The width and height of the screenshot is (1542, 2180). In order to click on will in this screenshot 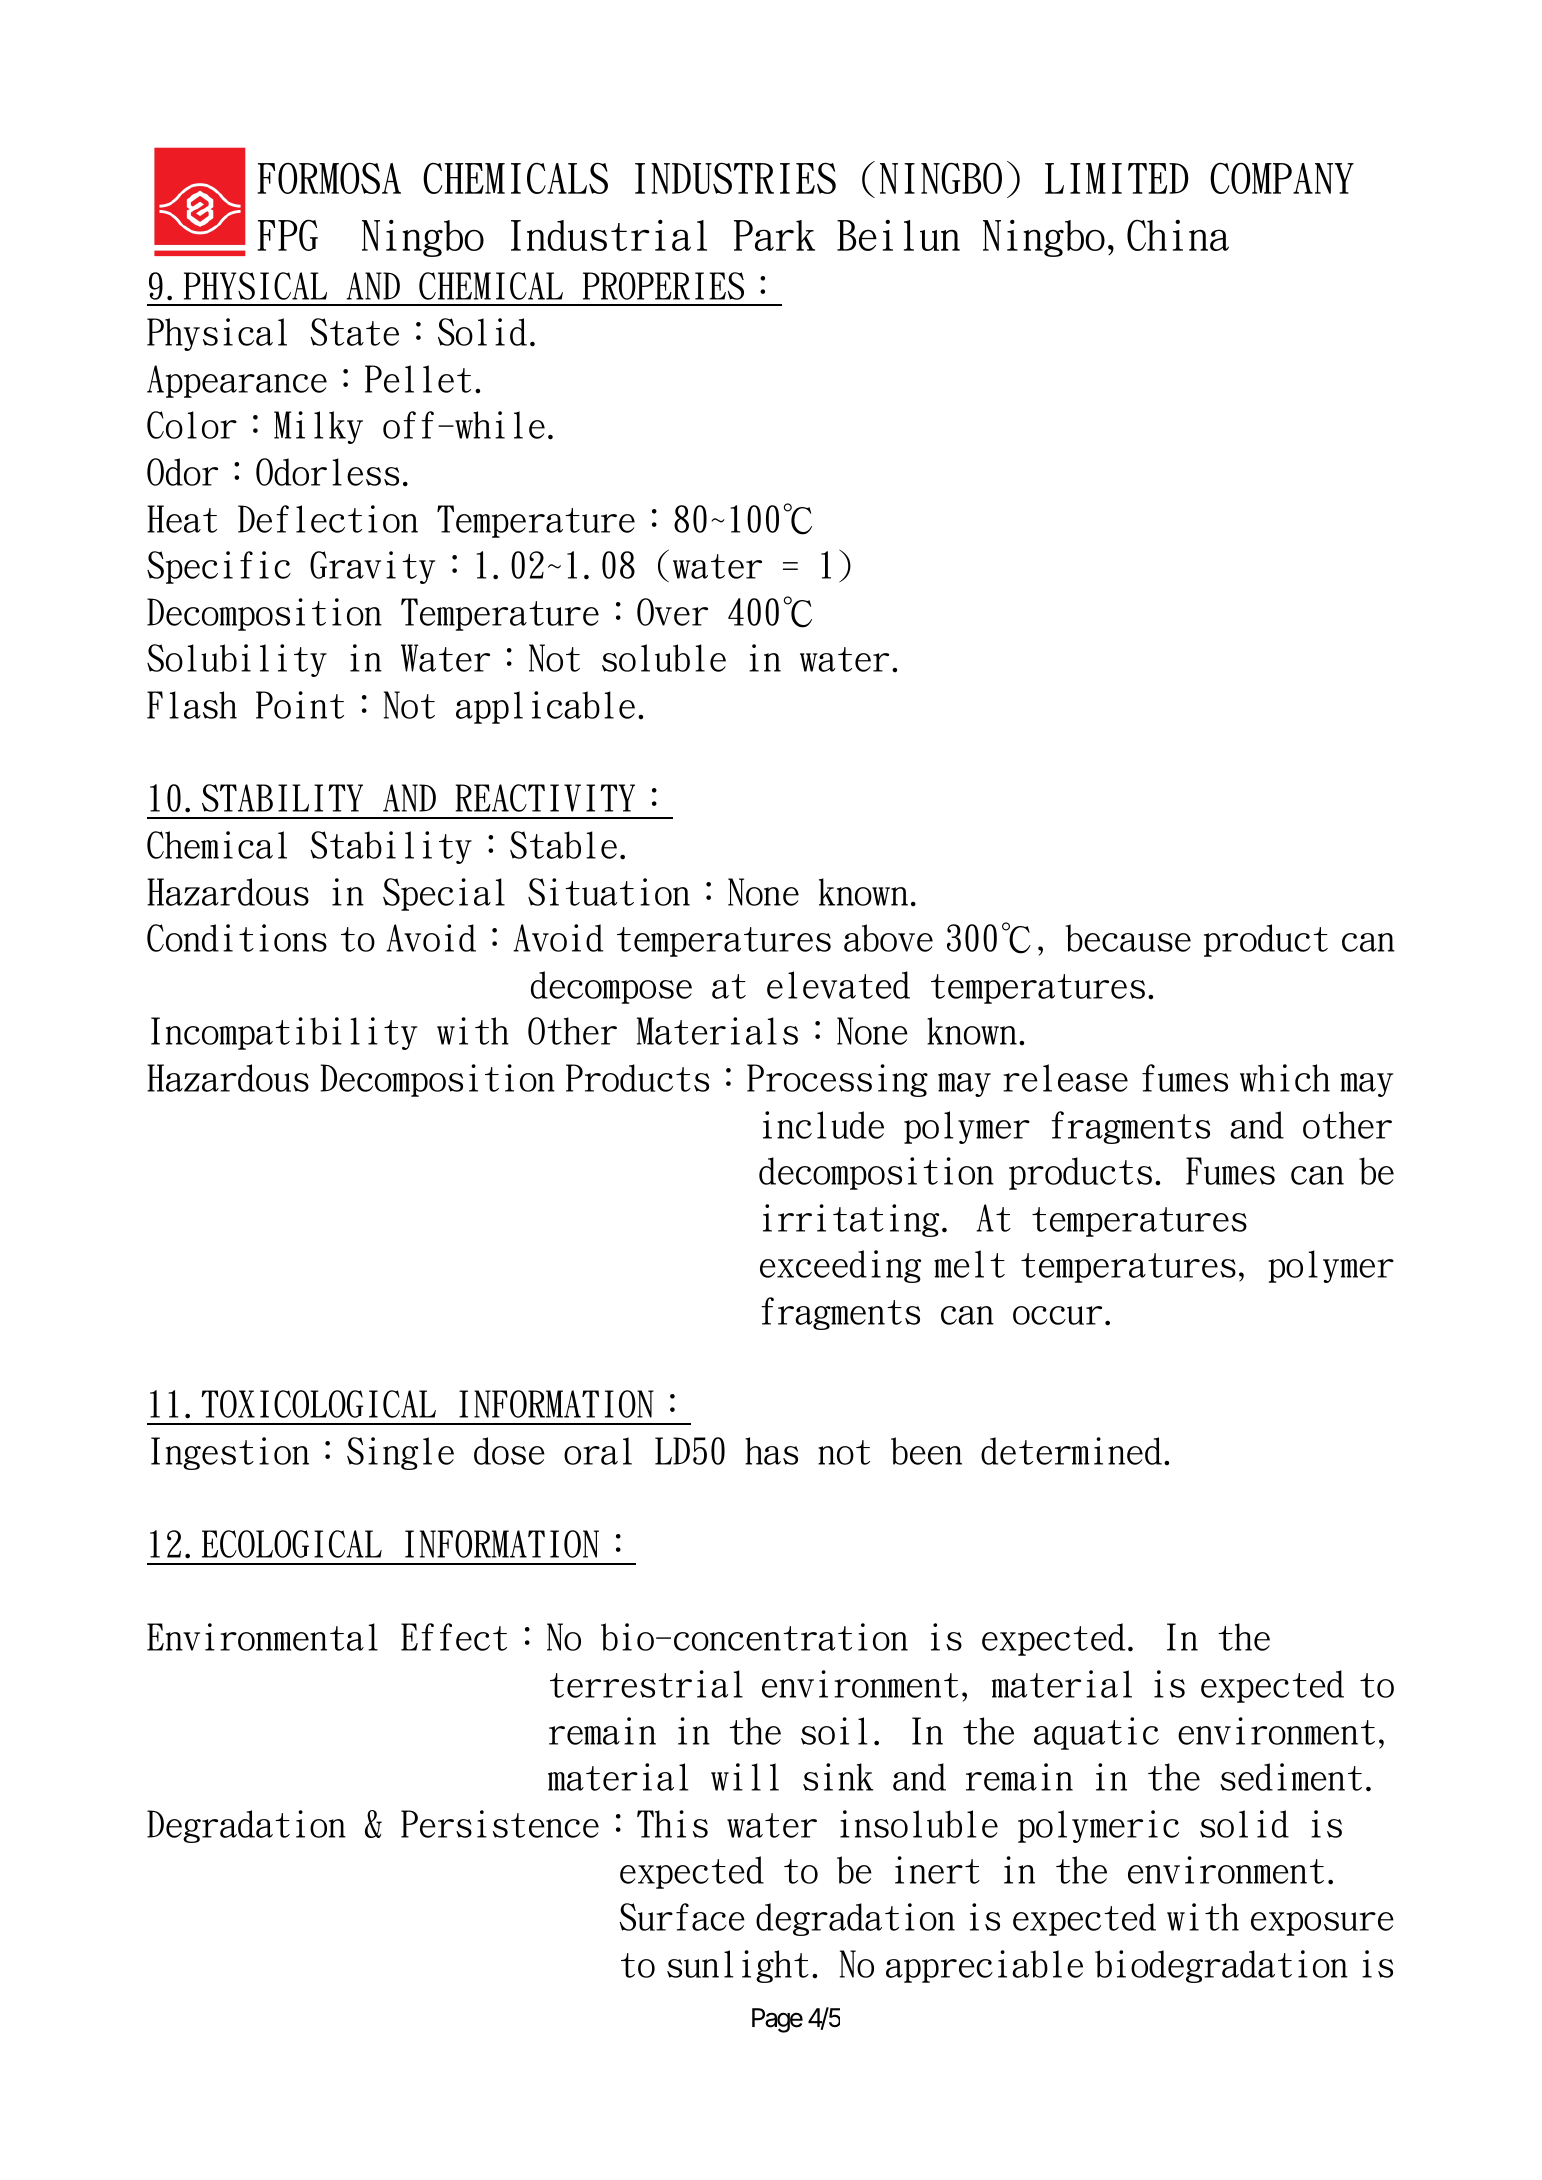, I will do `click(745, 1777)`.
